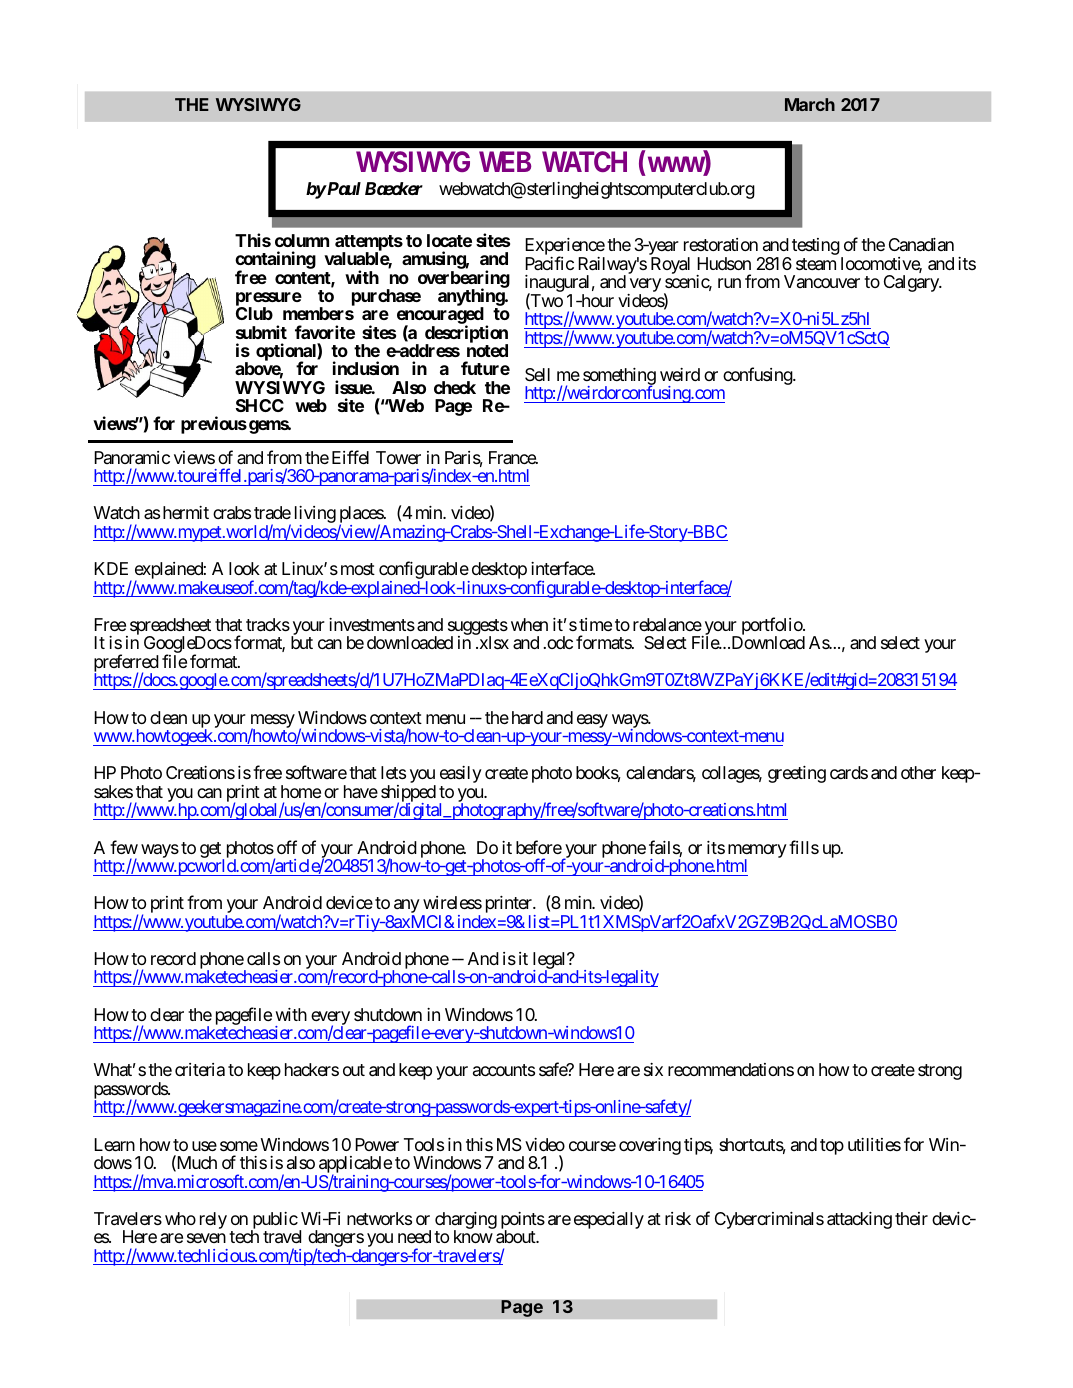  I want to click on Panoramic, so click(132, 458).
